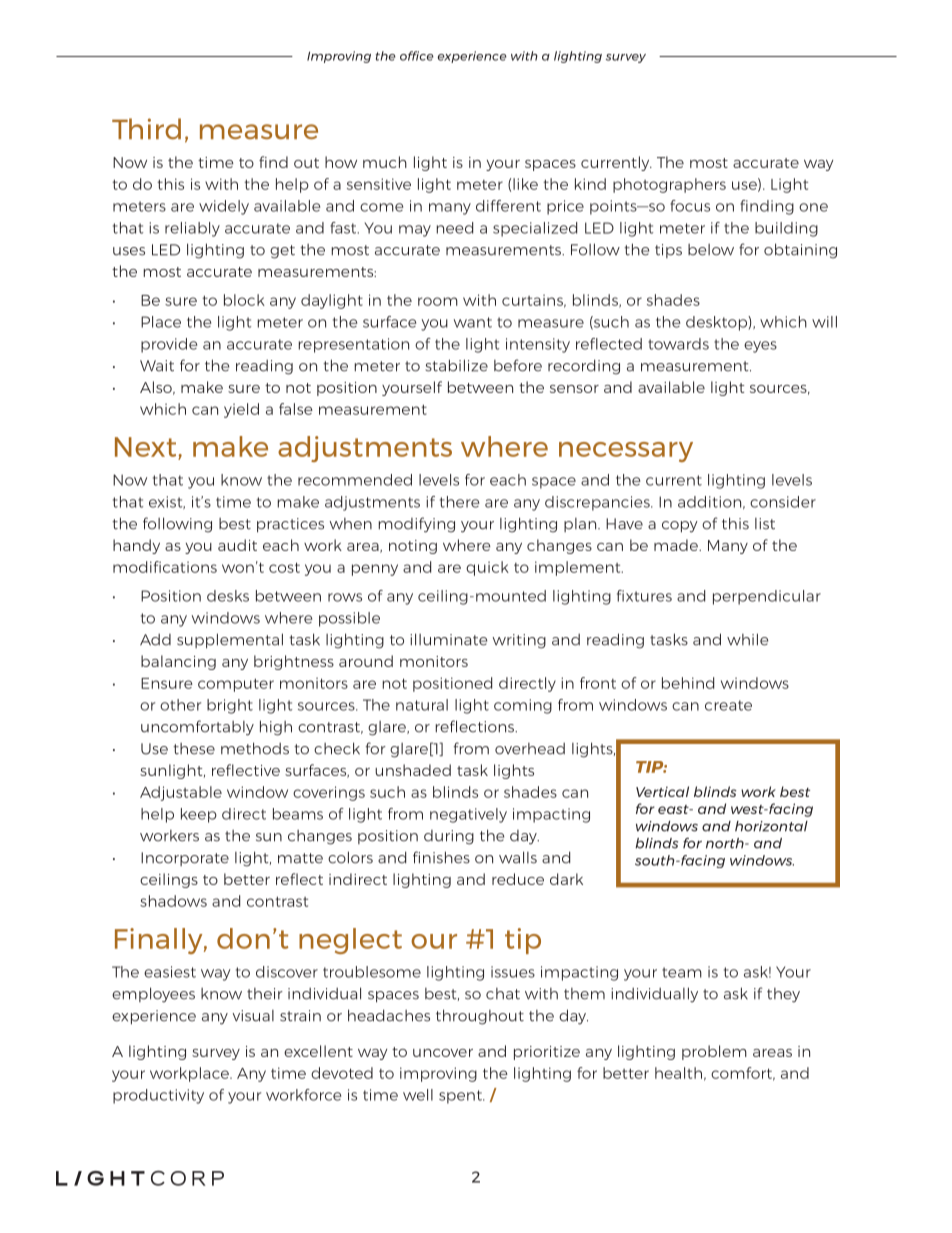 This screenshot has width=952, height=1233. What do you see at coordinates (714, 1052) in the screenshot?
I see `problem` at bounding box center [714, 1052].
